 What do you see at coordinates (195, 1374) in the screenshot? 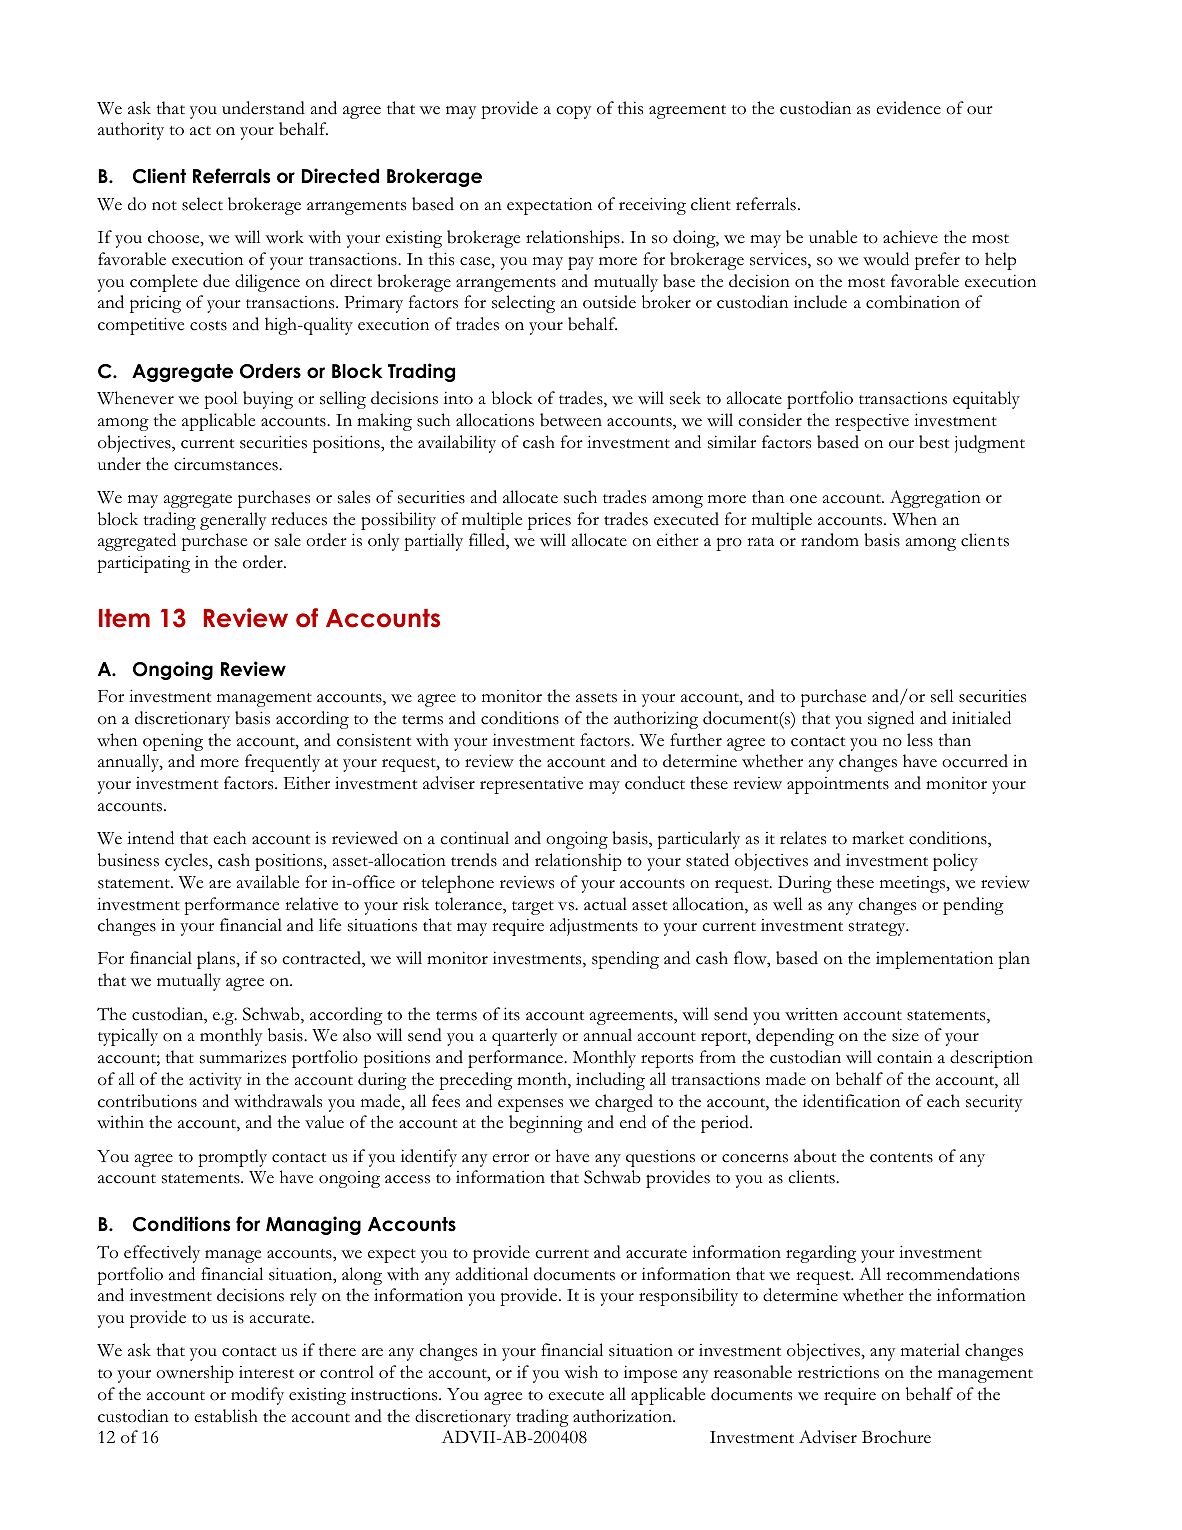
I see `ownership` at bounding box center [195, 1374].
